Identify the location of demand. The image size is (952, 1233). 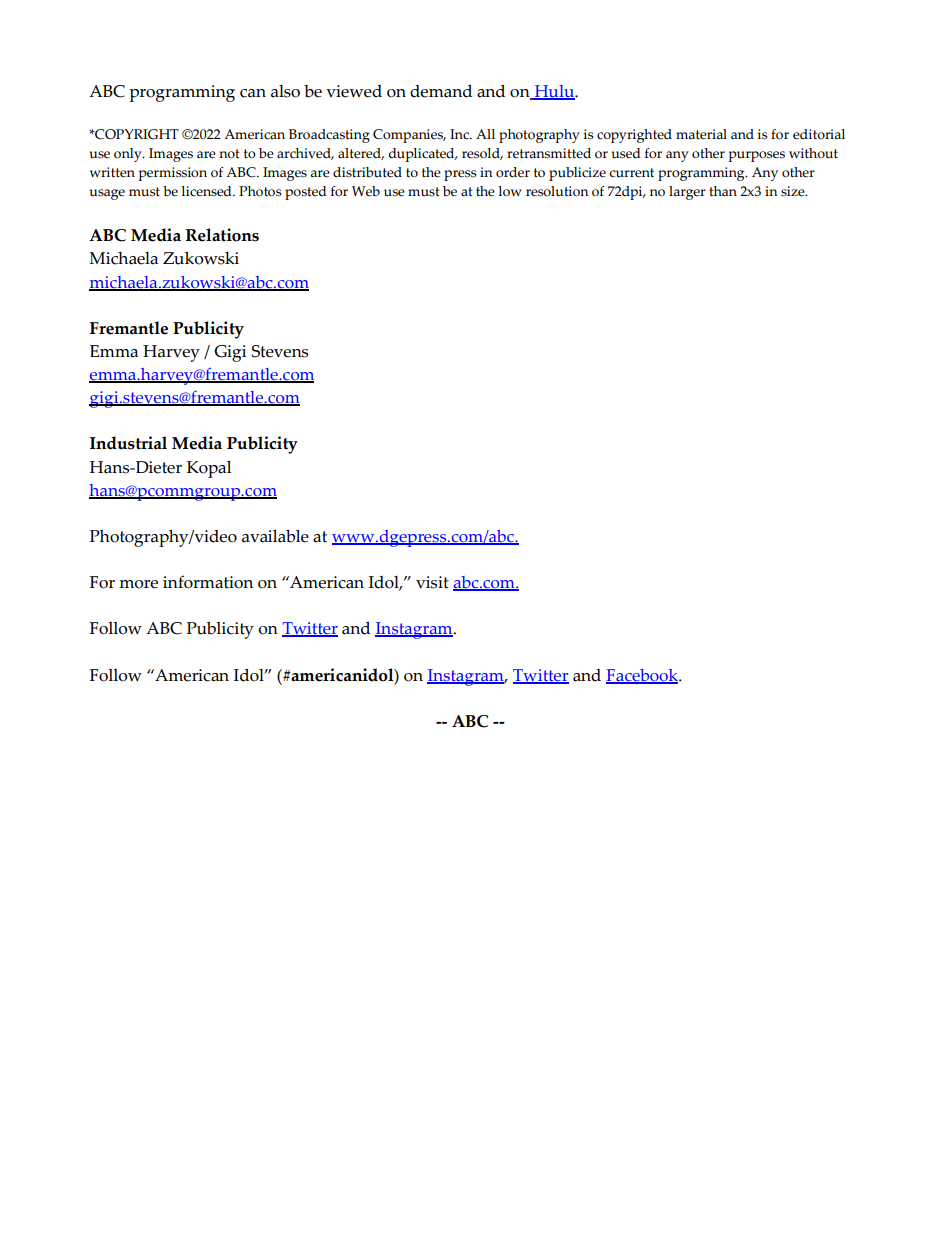
(441, 91).
